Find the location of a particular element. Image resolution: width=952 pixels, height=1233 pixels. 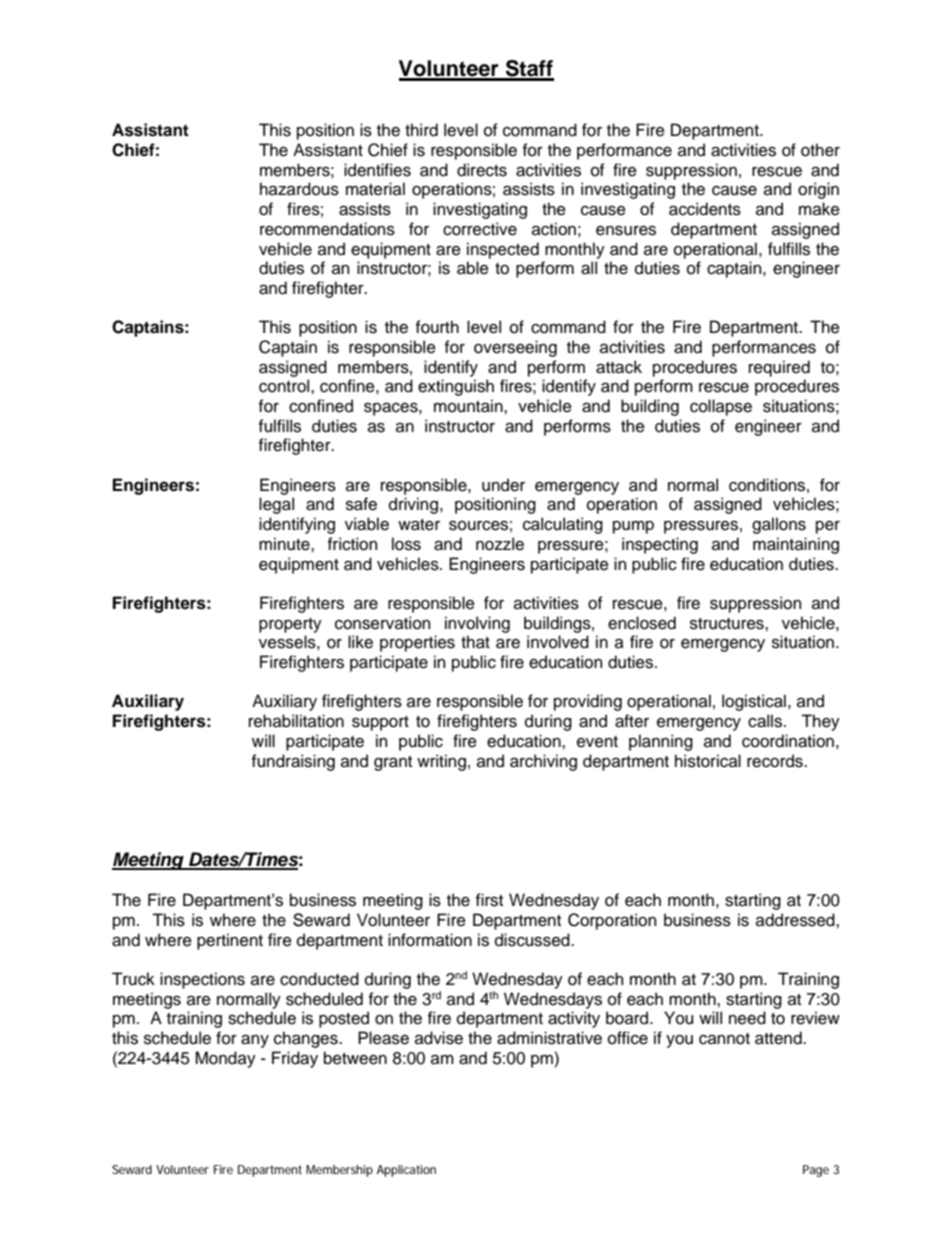

Monday is located at coordinates (225, 1059).
